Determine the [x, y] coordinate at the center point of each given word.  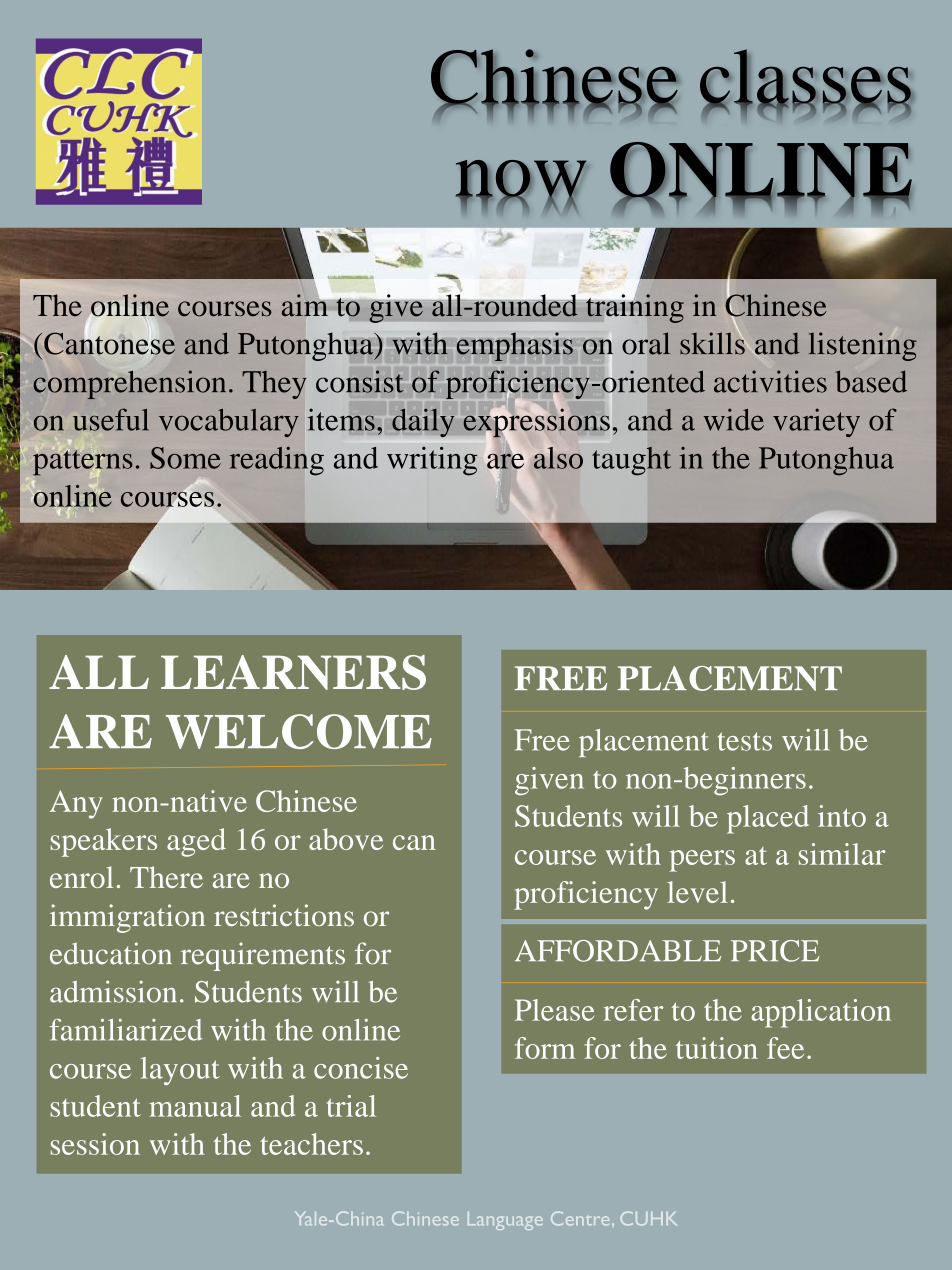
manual [195, 1106]
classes [806, 77]
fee [785, 1048]
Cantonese [109, 342]
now [521, 179]
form [545, 1048]
